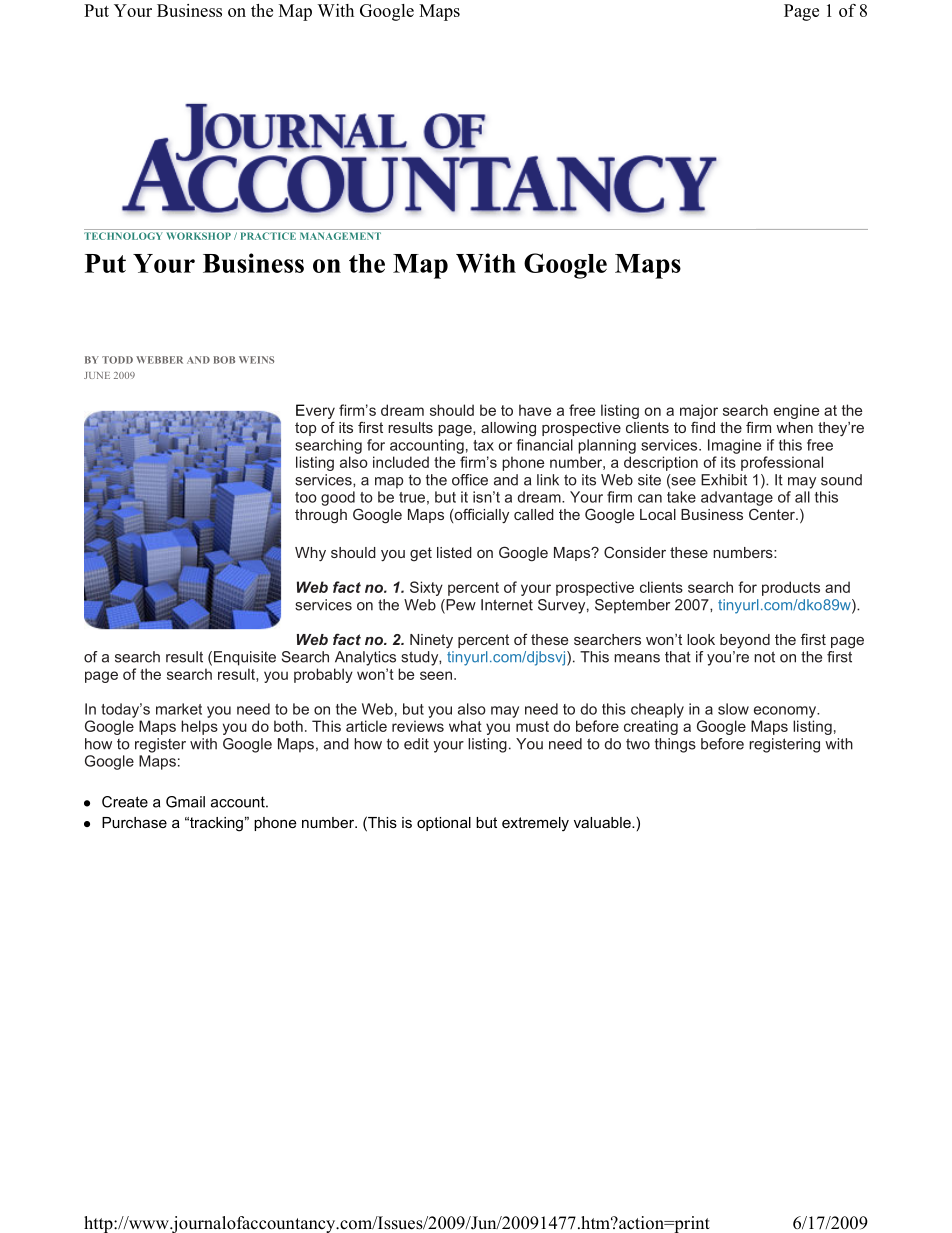 The height and width of the document is (1233, 952). What do you see at coordinates (185, 802) in the document?
I see `Gmail` at bounding box center [185, 802].
